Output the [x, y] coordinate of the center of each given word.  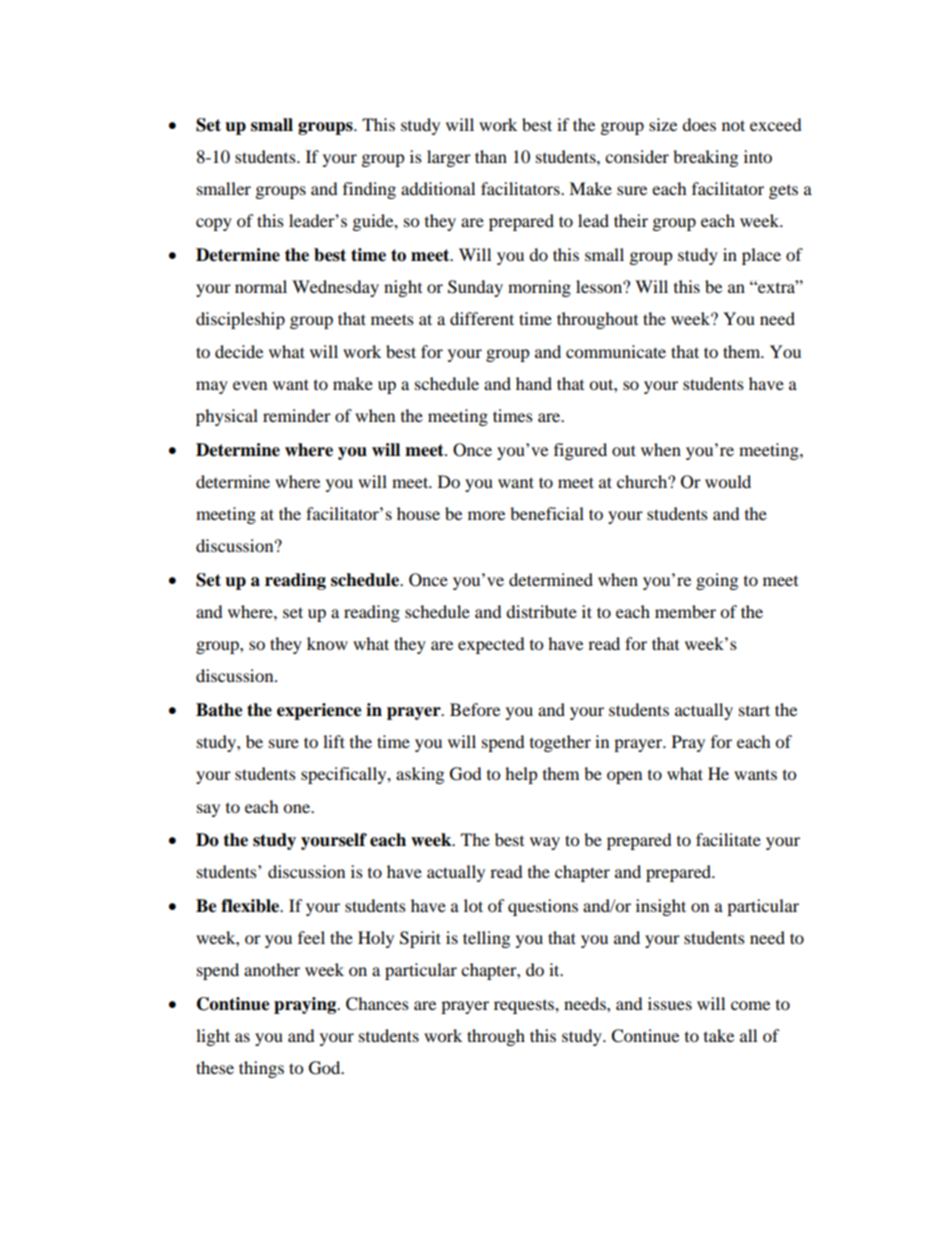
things [261, 1069]
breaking [705, 158]
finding [369, 190]
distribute [541, 611]
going [717, 581]
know [327, 643]
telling [486, 939]
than [491, 156]
